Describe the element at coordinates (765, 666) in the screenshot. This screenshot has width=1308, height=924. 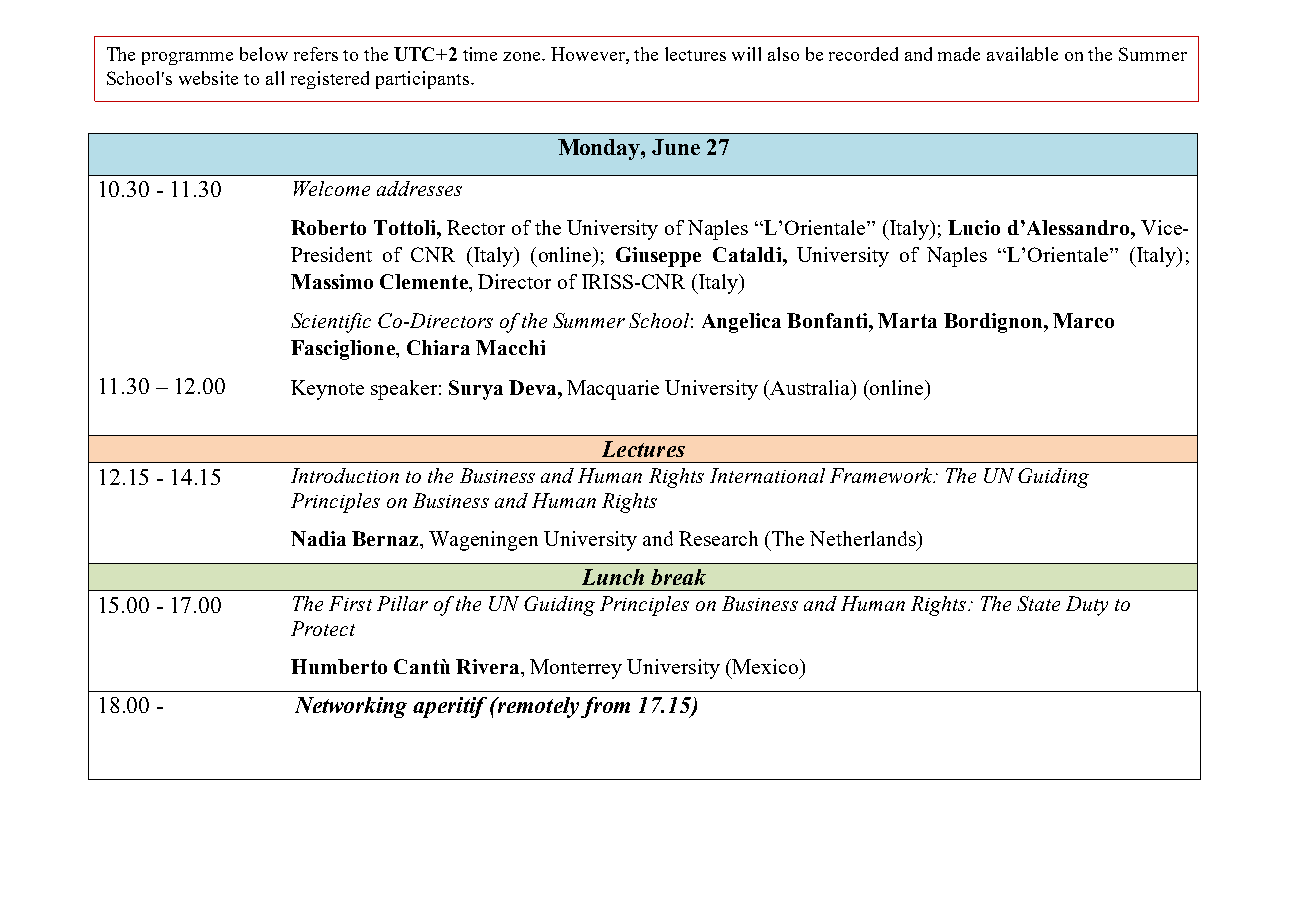
I see `Mexico` at that location.
